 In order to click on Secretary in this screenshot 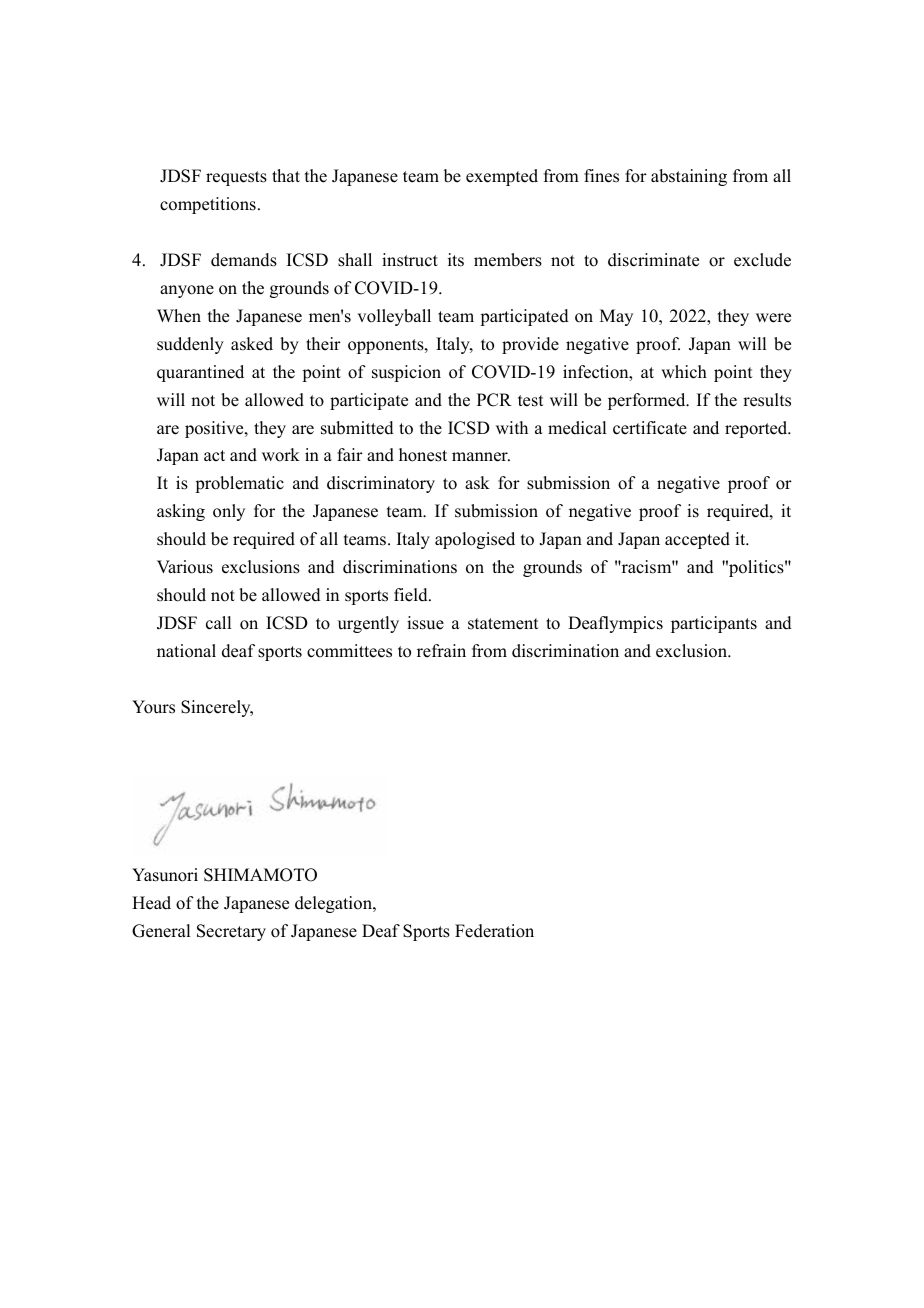, I will do `click(231, 932)`.
